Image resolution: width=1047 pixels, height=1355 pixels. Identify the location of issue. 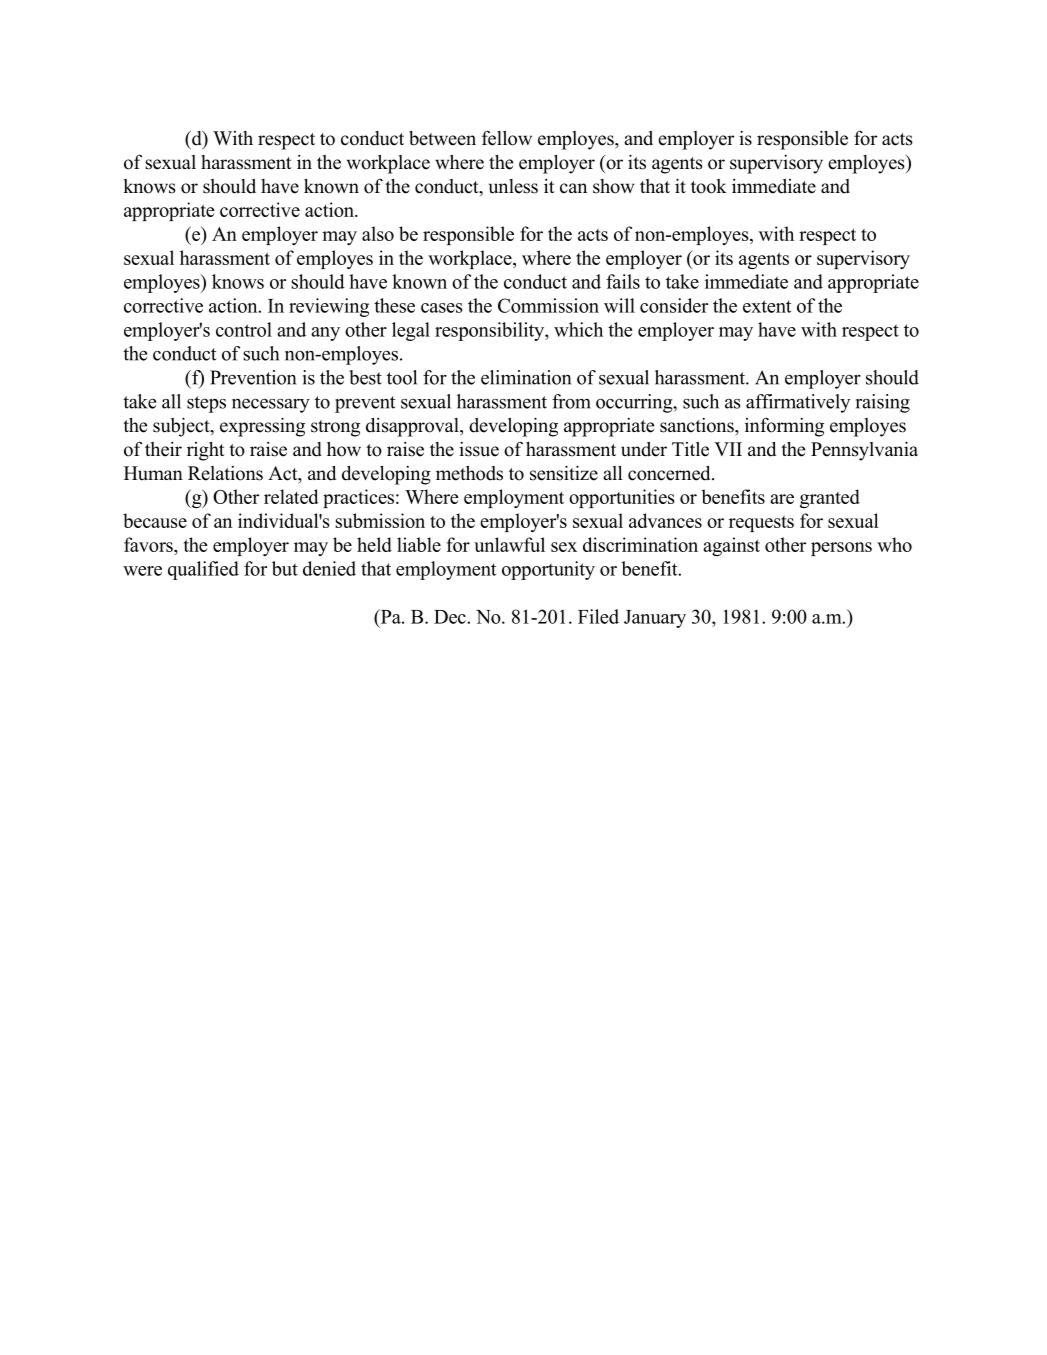
(479, 449).
